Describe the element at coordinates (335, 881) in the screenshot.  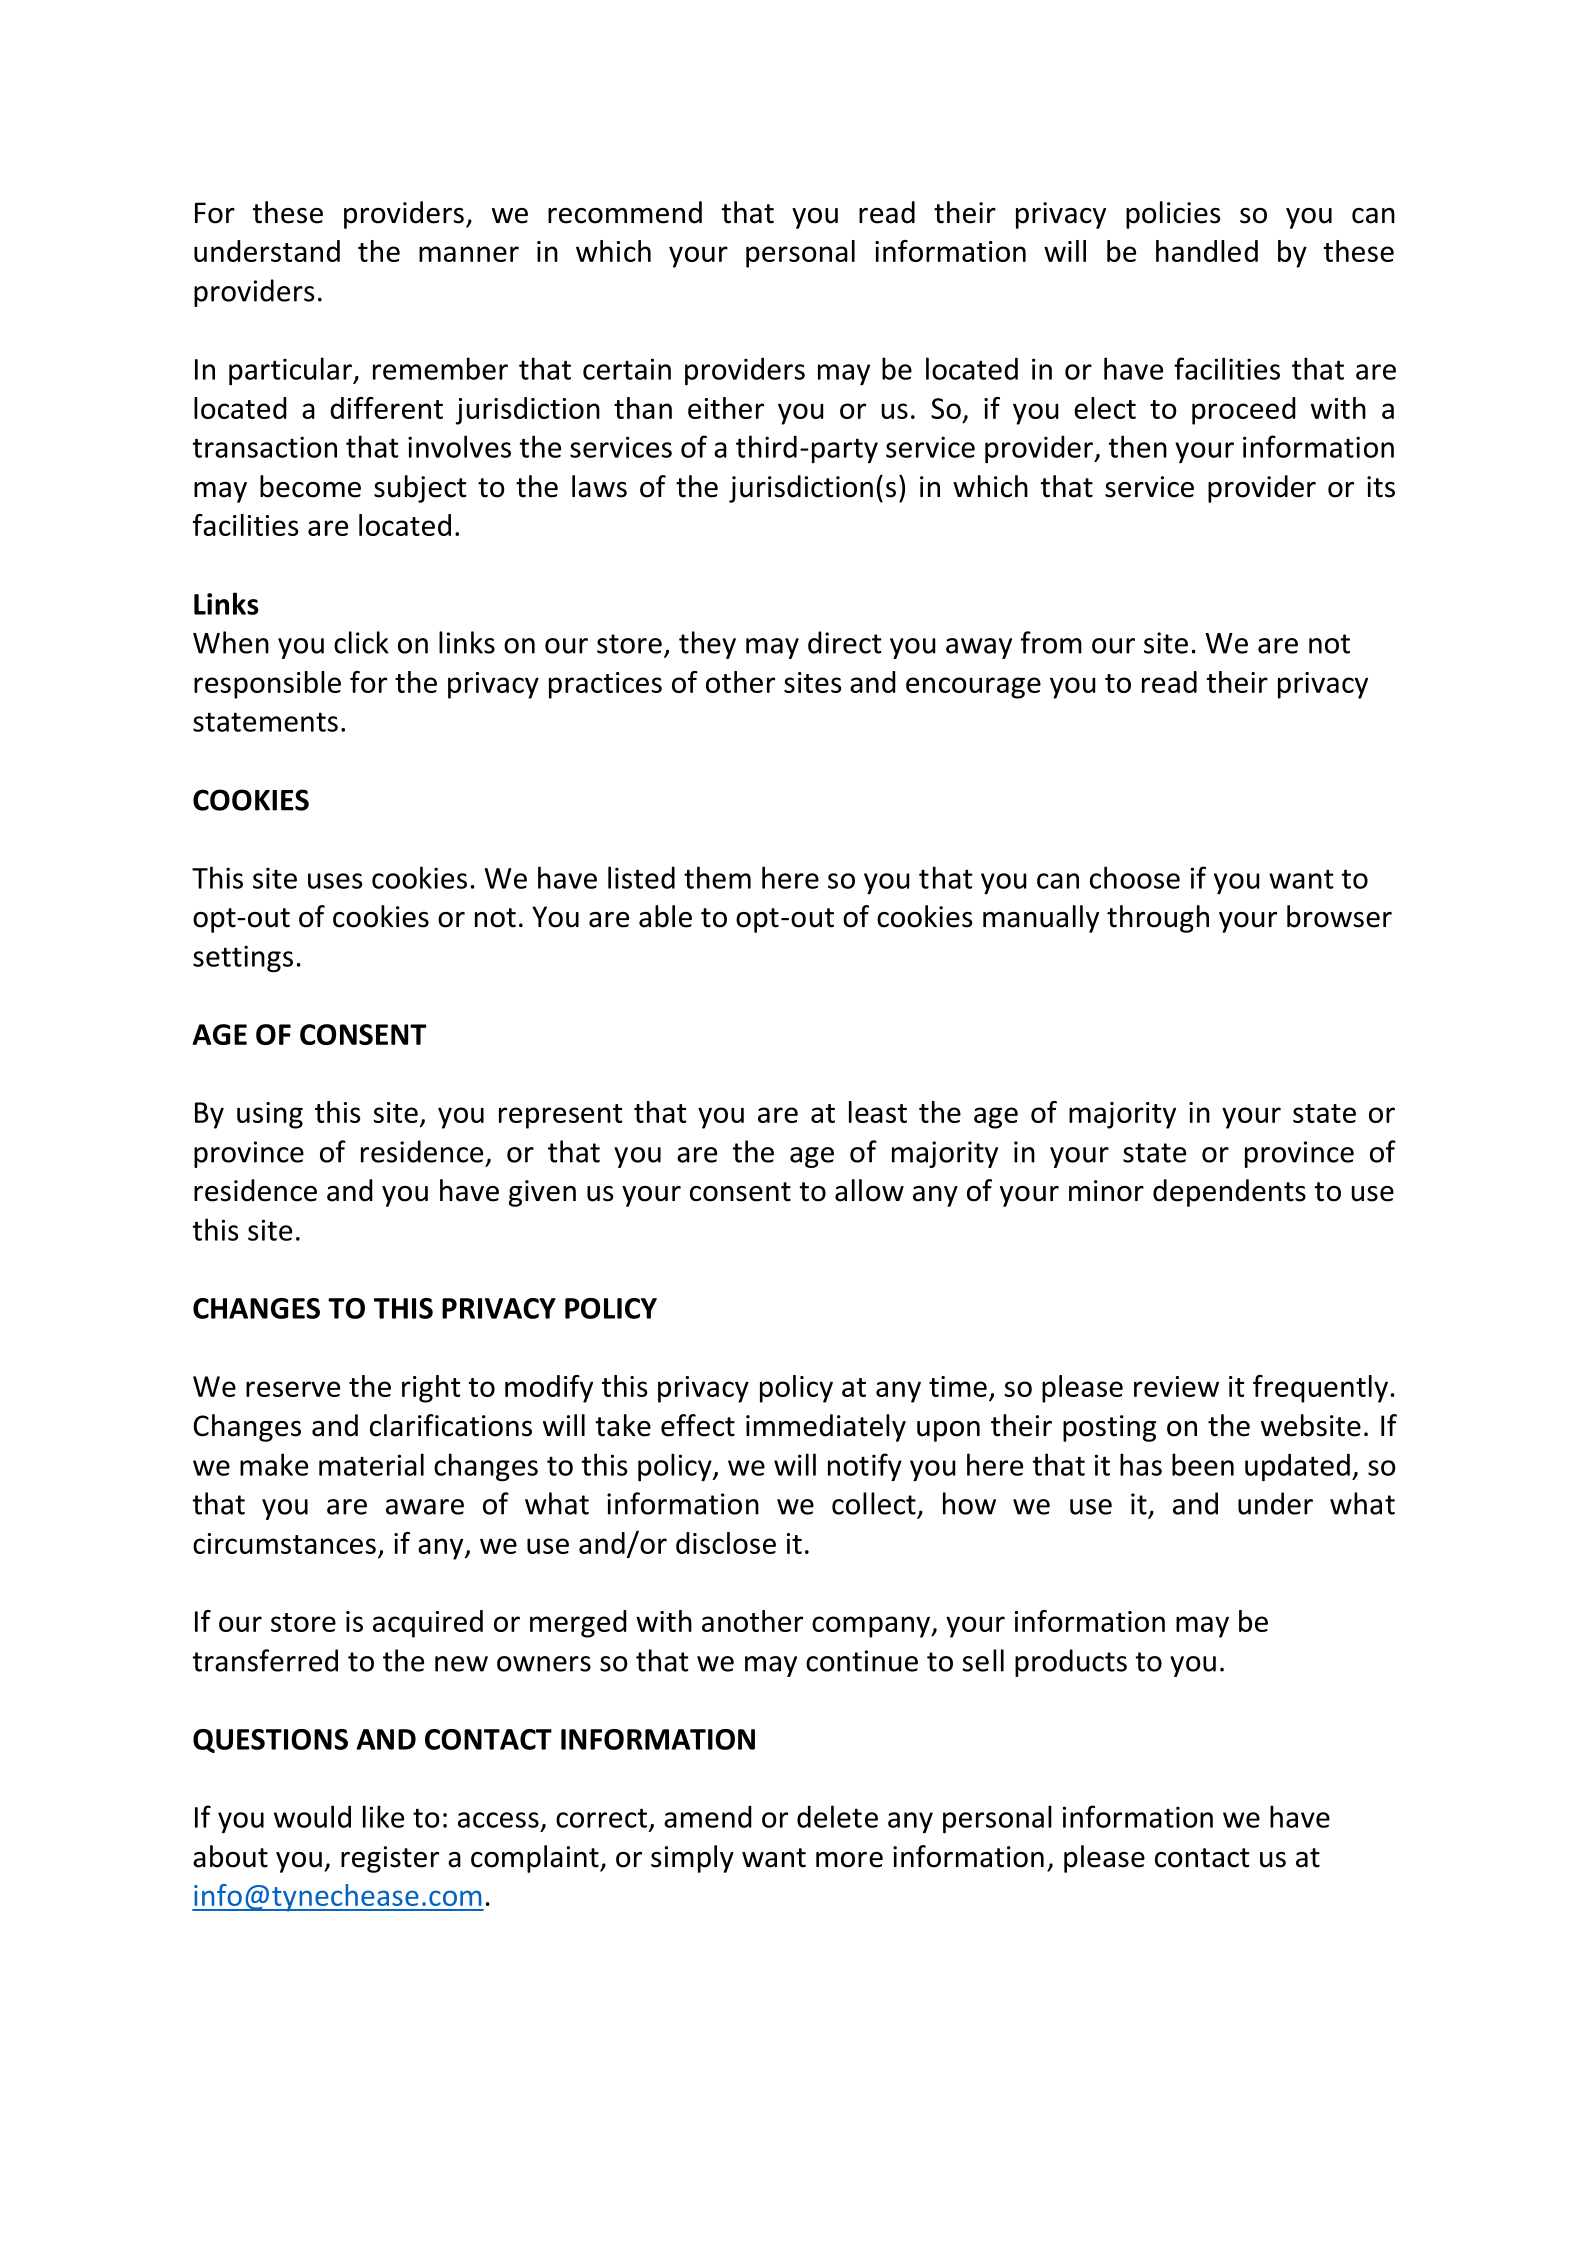
I see `uses` at that location.
